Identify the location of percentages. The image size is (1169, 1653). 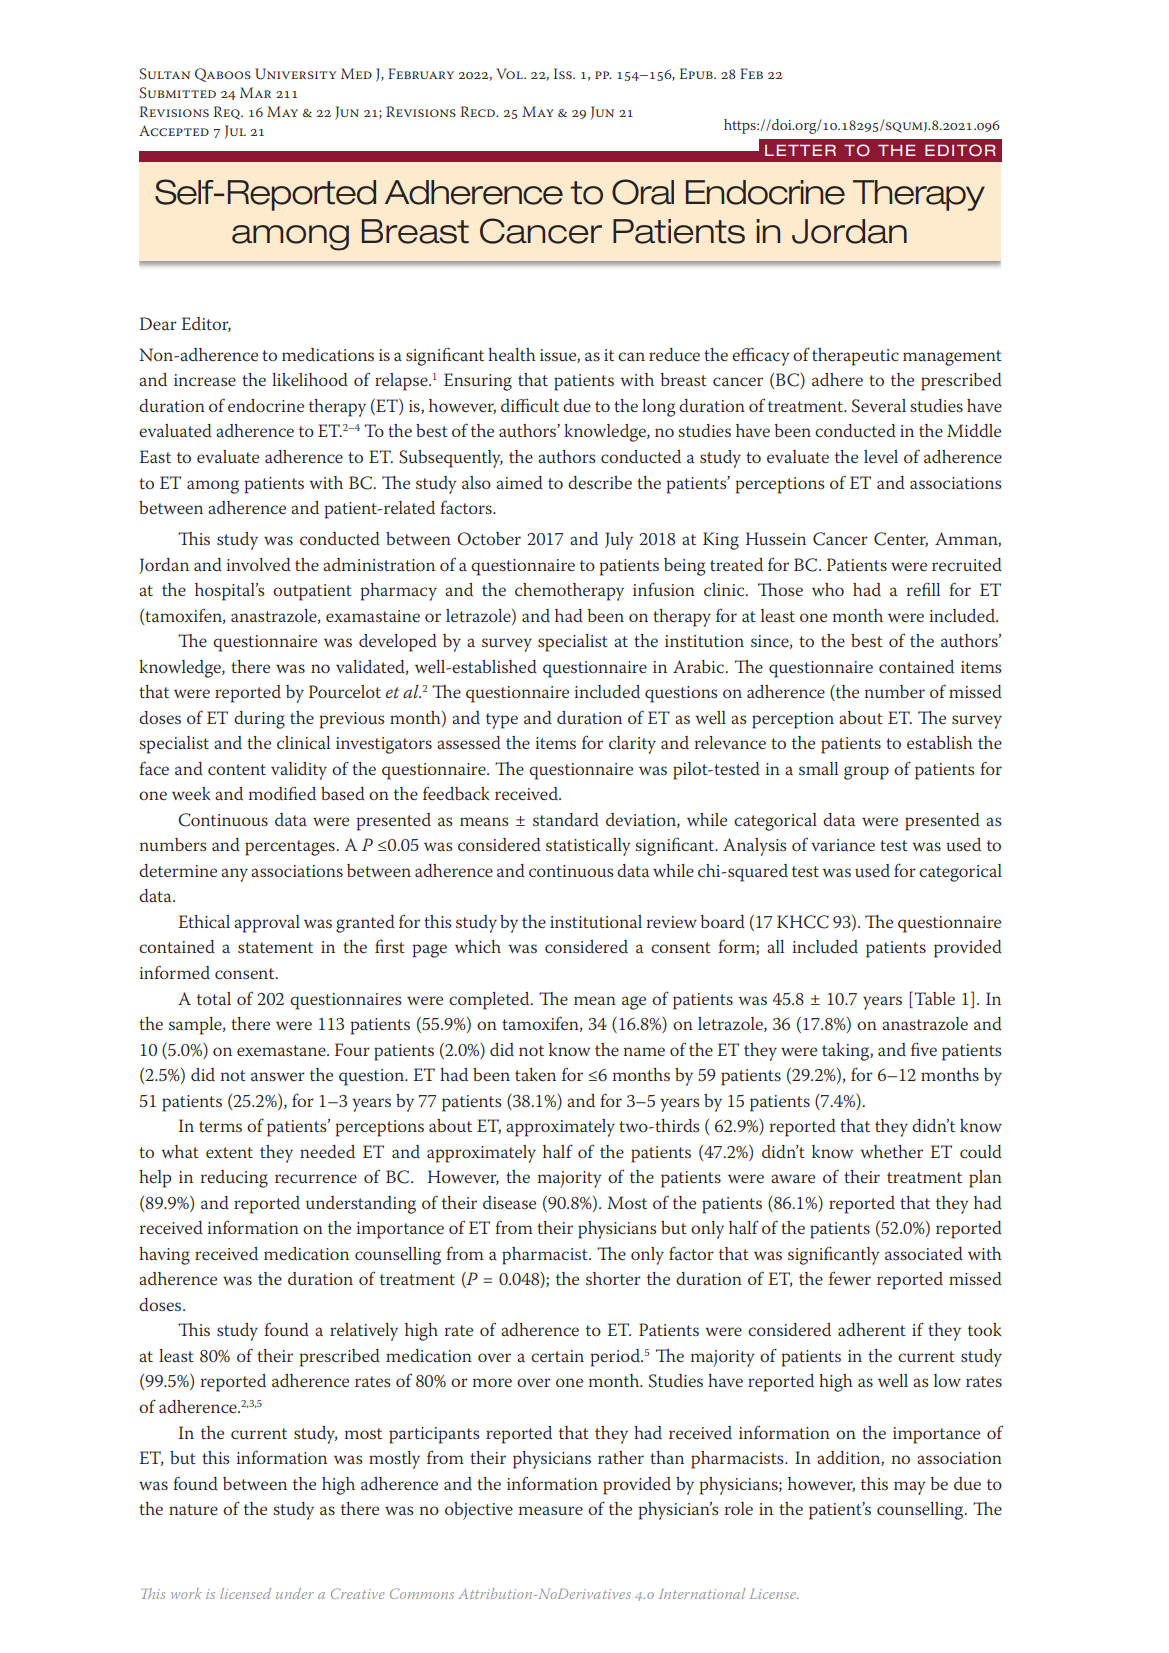
(291, 848).
